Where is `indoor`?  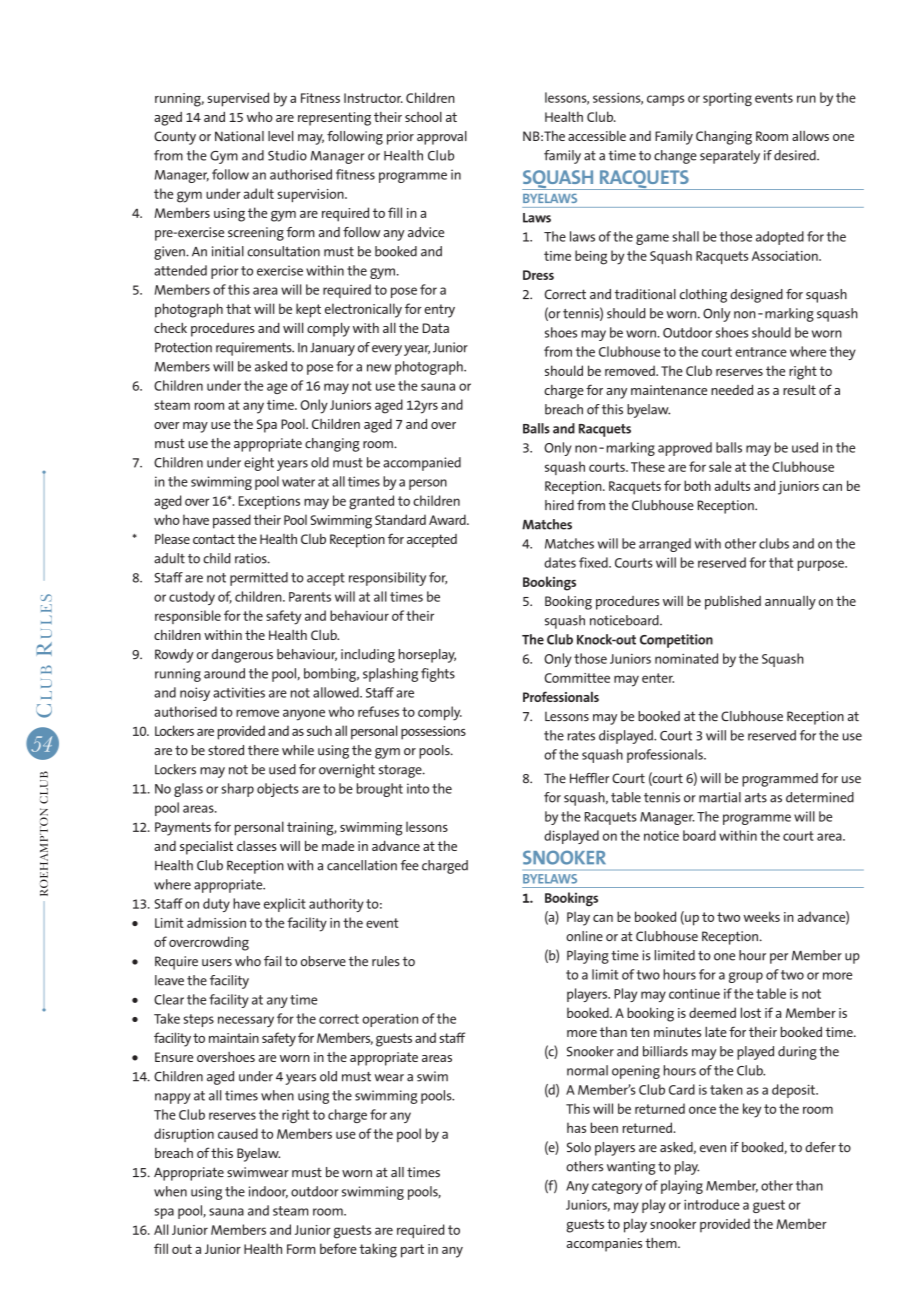 indoor is located at coordinates (268, 1192).
